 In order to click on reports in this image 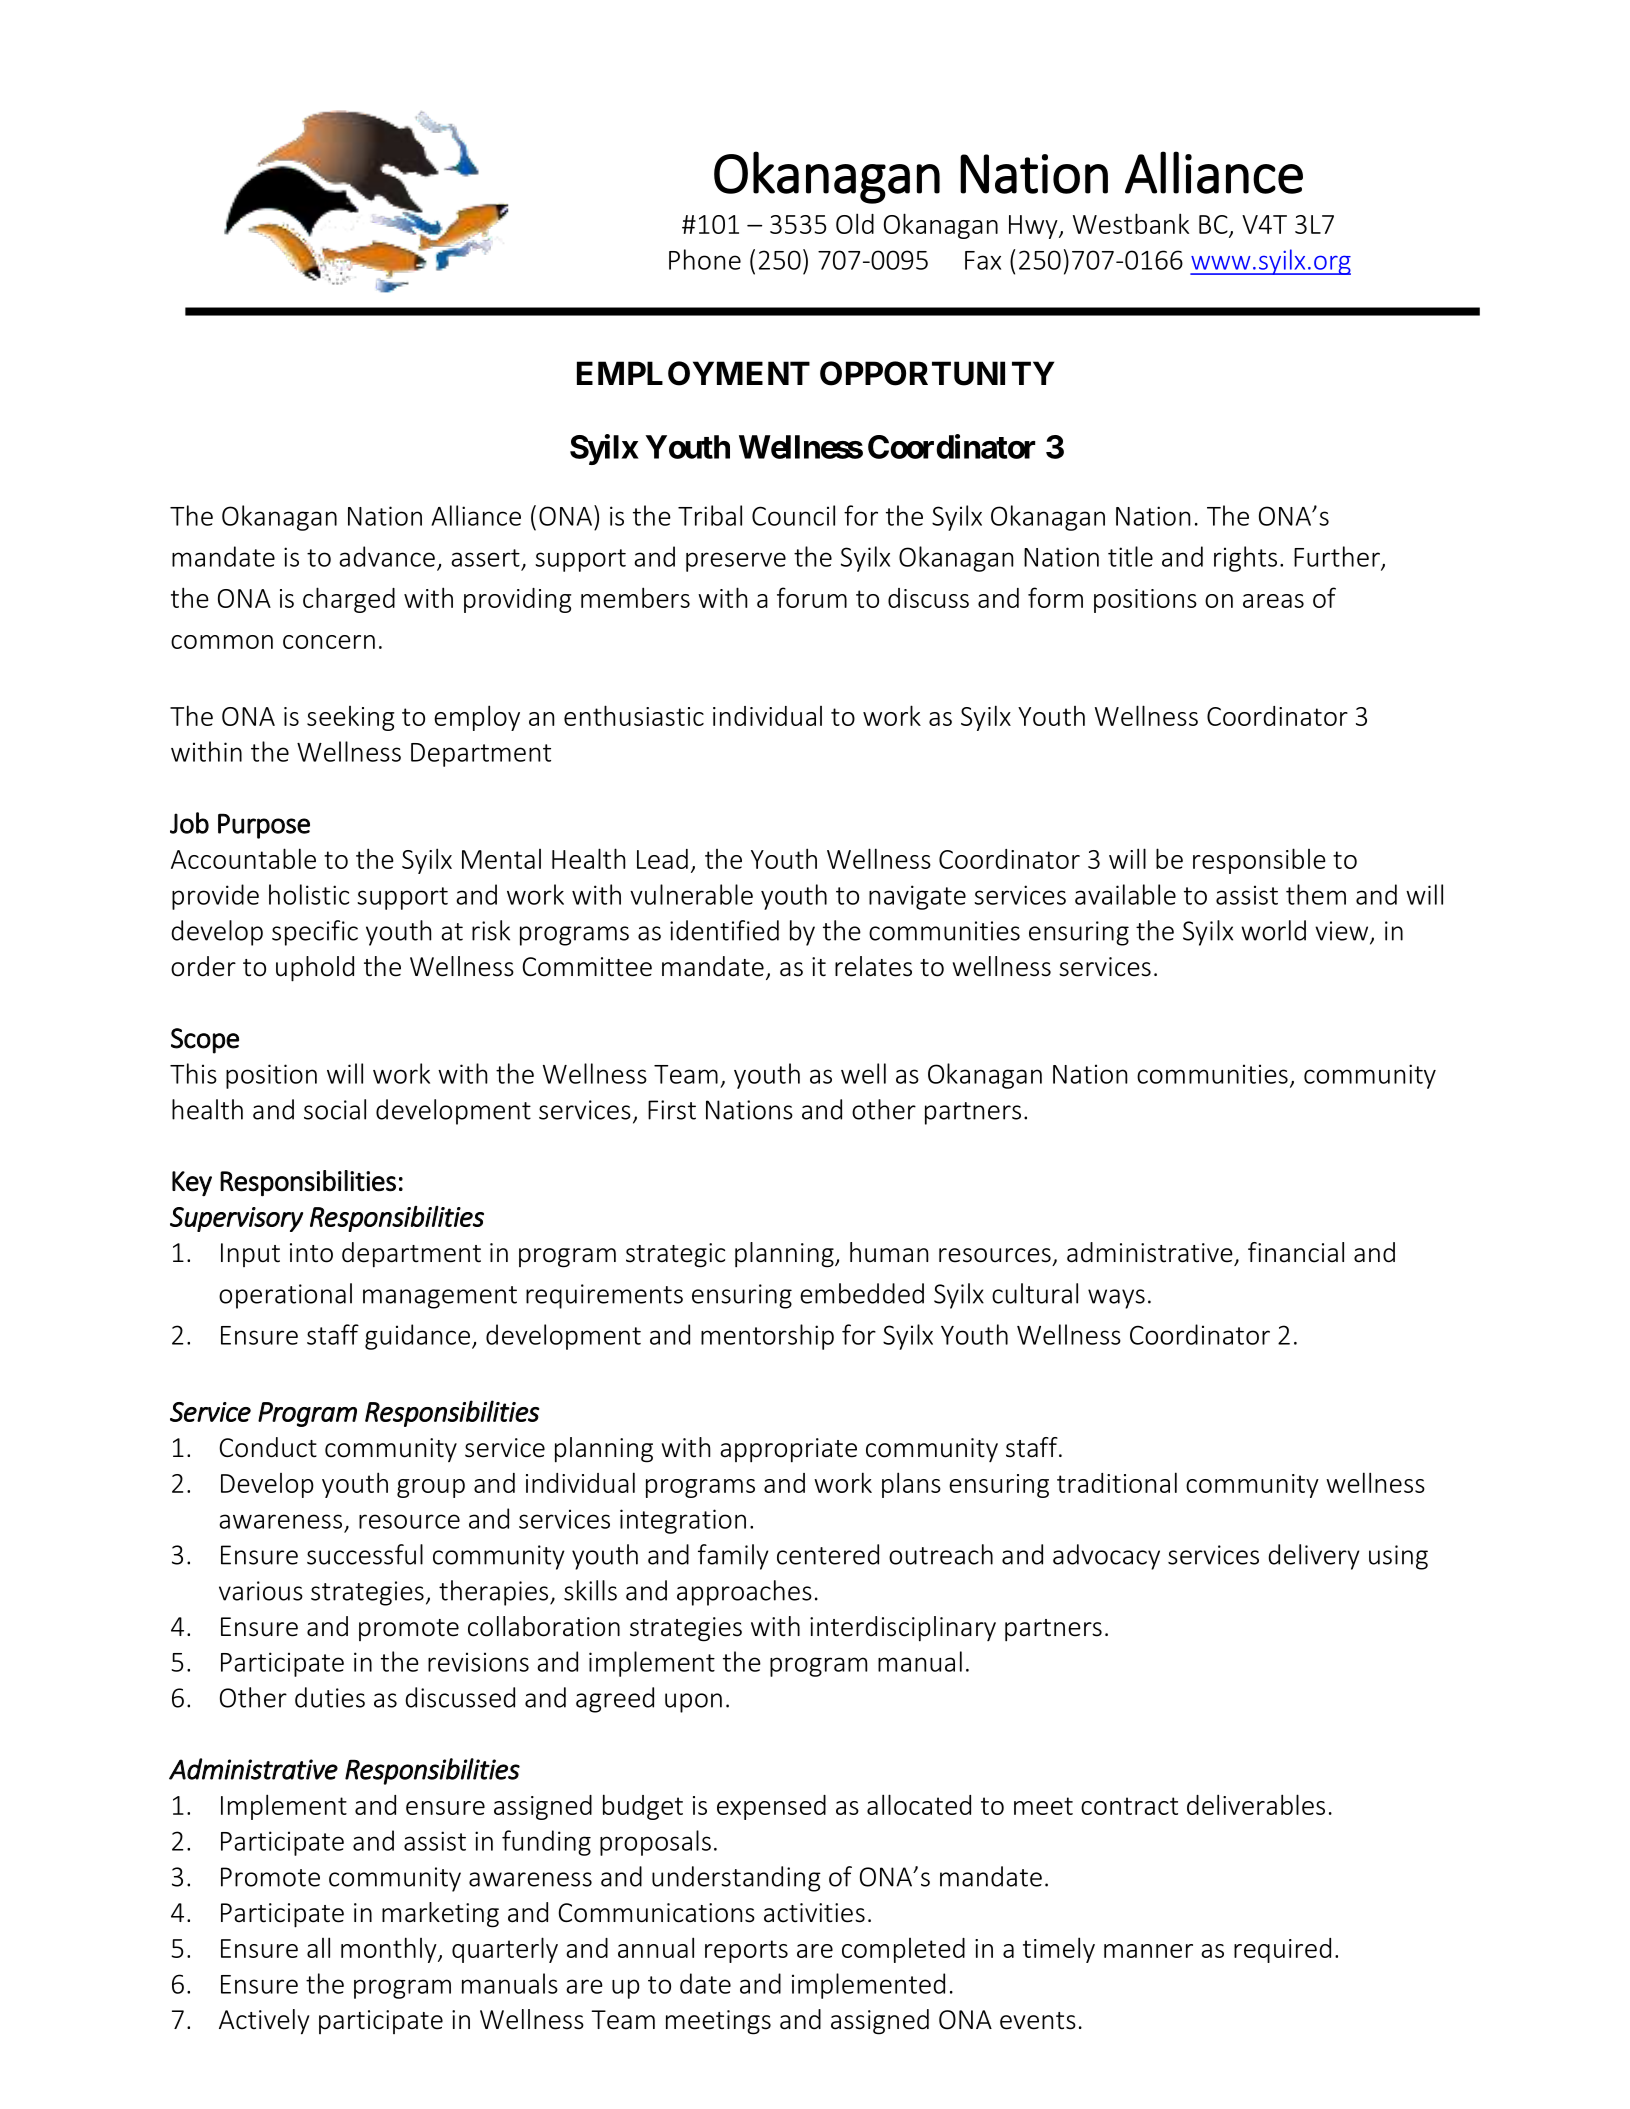, I will do `click(746, 1951)`.
